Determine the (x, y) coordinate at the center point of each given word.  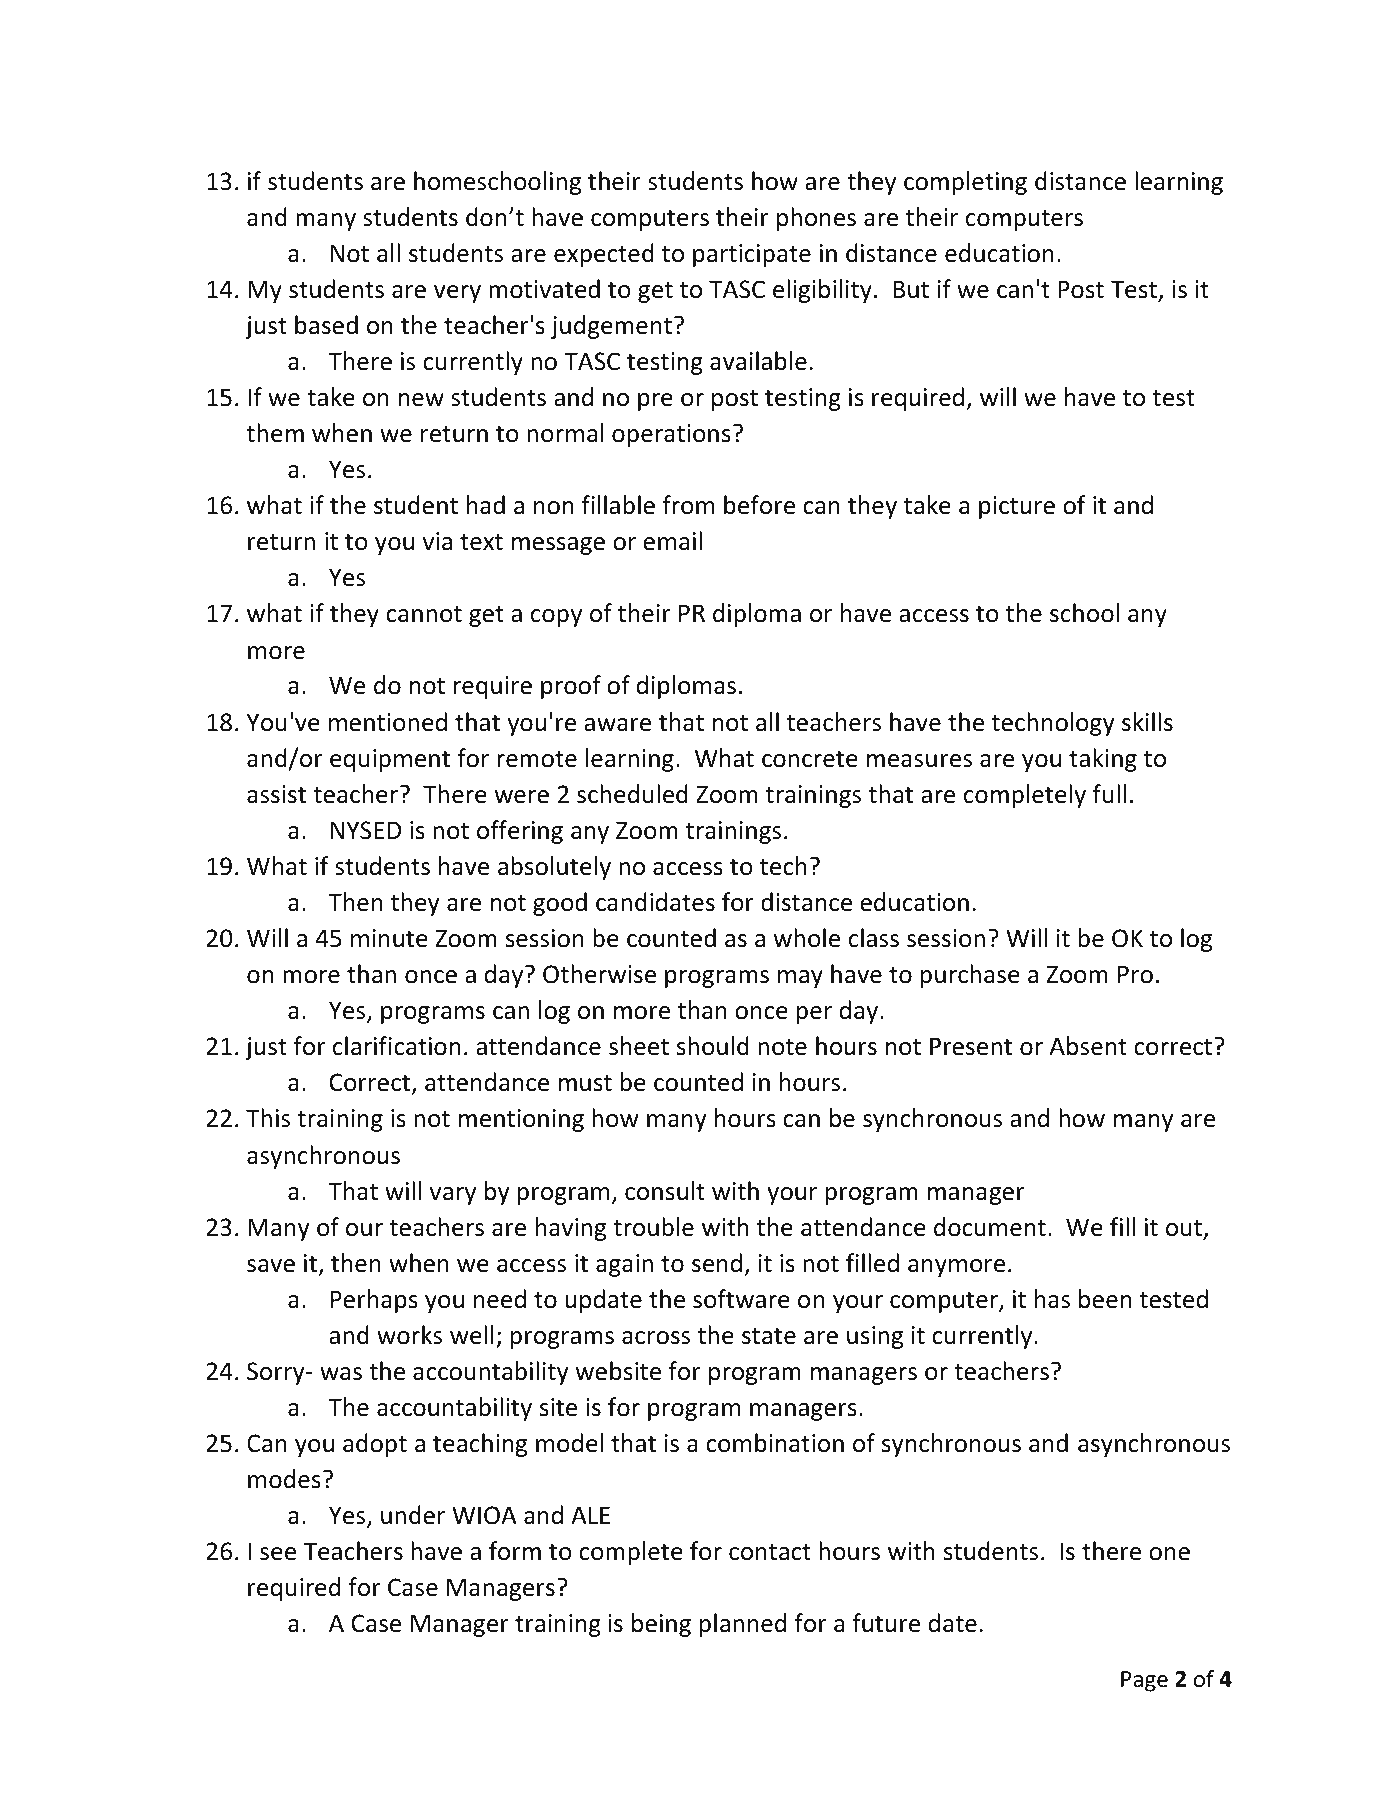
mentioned (388, 722)
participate (752, 255)
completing (965, 183)
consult (665, 1191)
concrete (810, 759)
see (278, 1554)
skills (1147, 722)
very (457, 294)
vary (453, 1196)
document (990, 1227)
